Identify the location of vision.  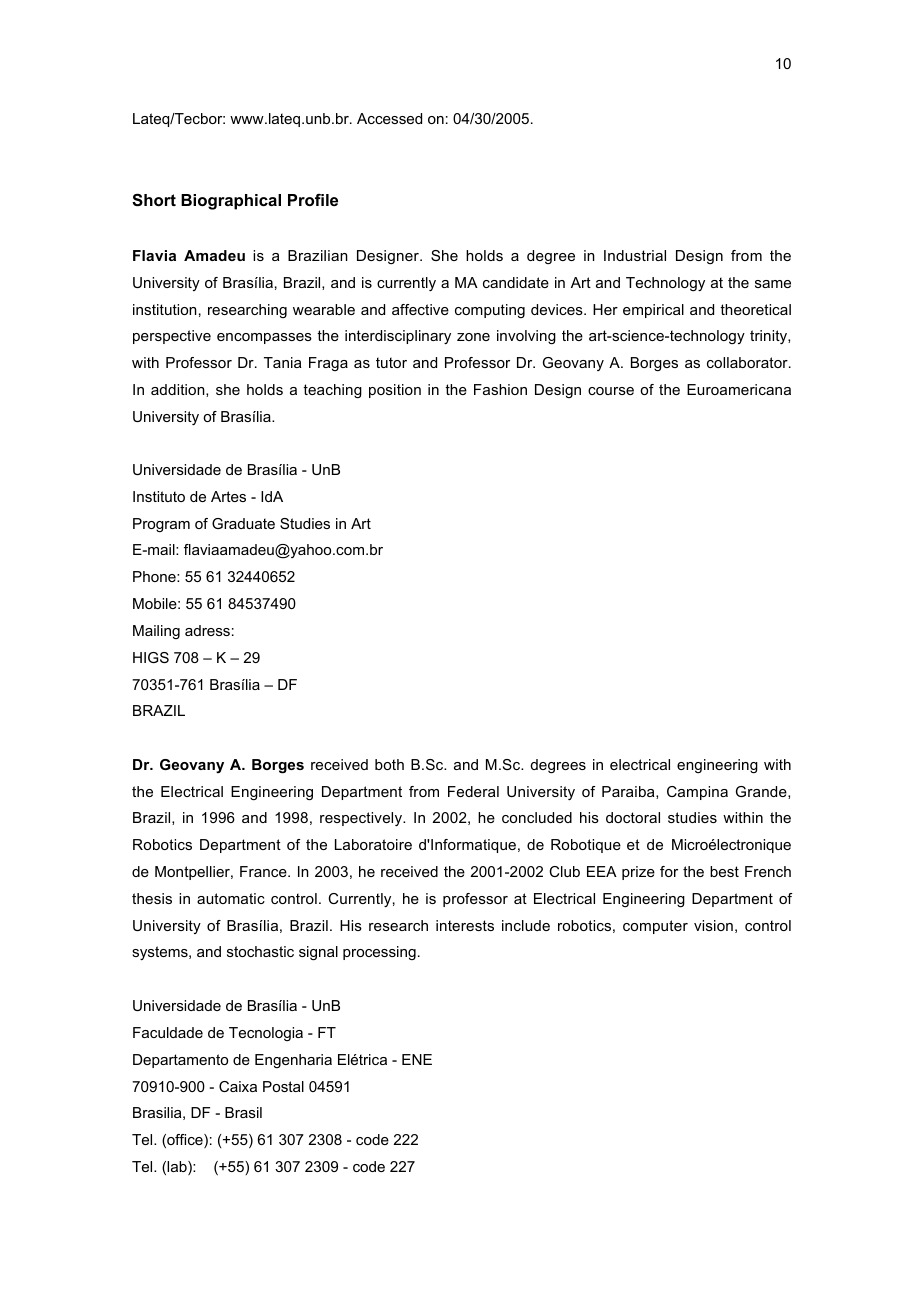
(713, 925).
